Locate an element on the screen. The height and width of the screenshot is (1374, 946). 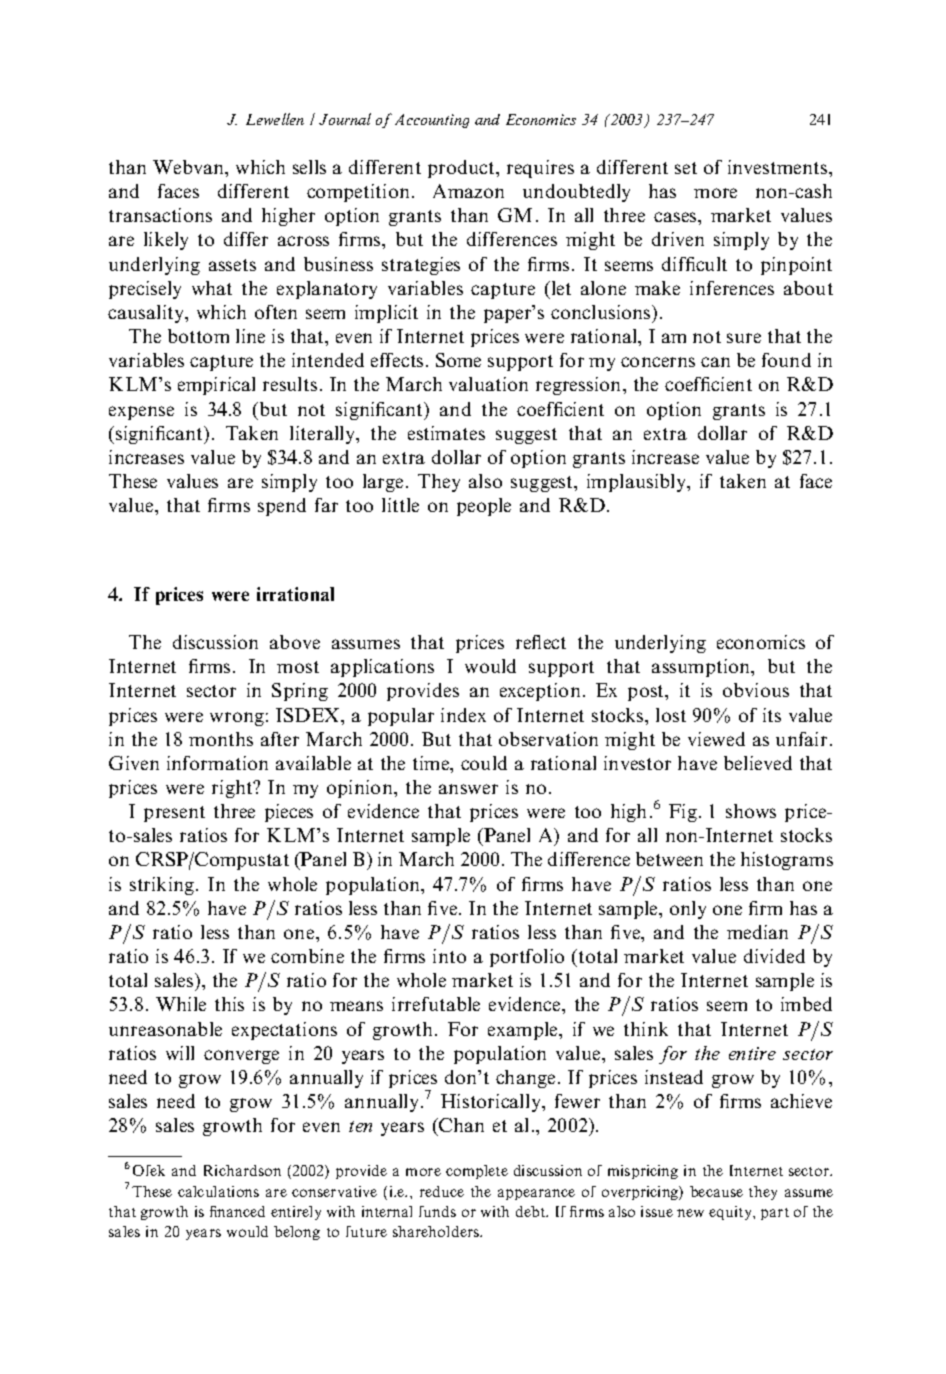
transactions is located at coordinates (160, 215).
